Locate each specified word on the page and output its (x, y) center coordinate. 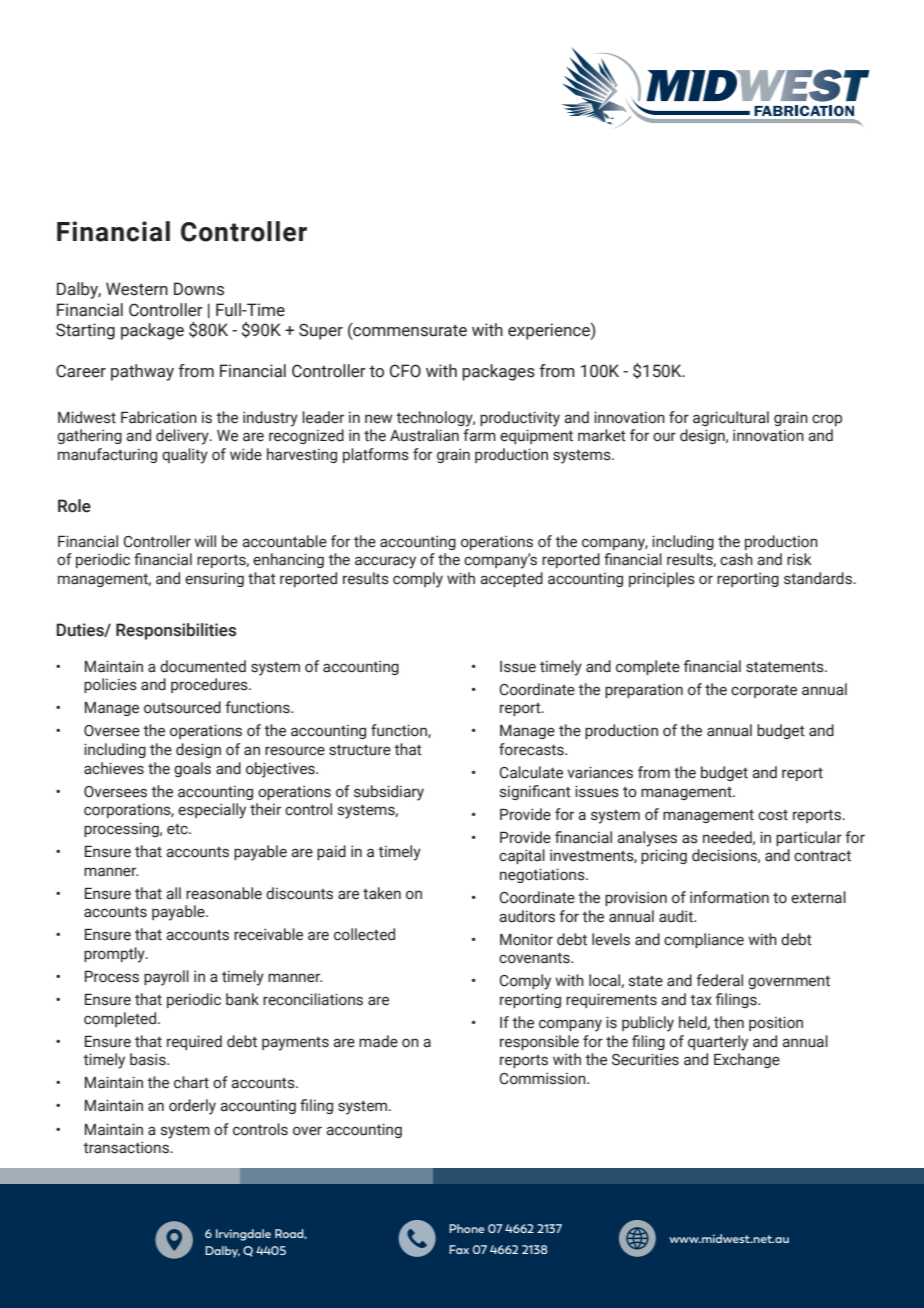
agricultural (731, 418)
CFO (405, 371)
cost (773, 815)
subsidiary (389, 793)
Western (137, 289)
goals (192, 769)
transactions (127, 1147)
